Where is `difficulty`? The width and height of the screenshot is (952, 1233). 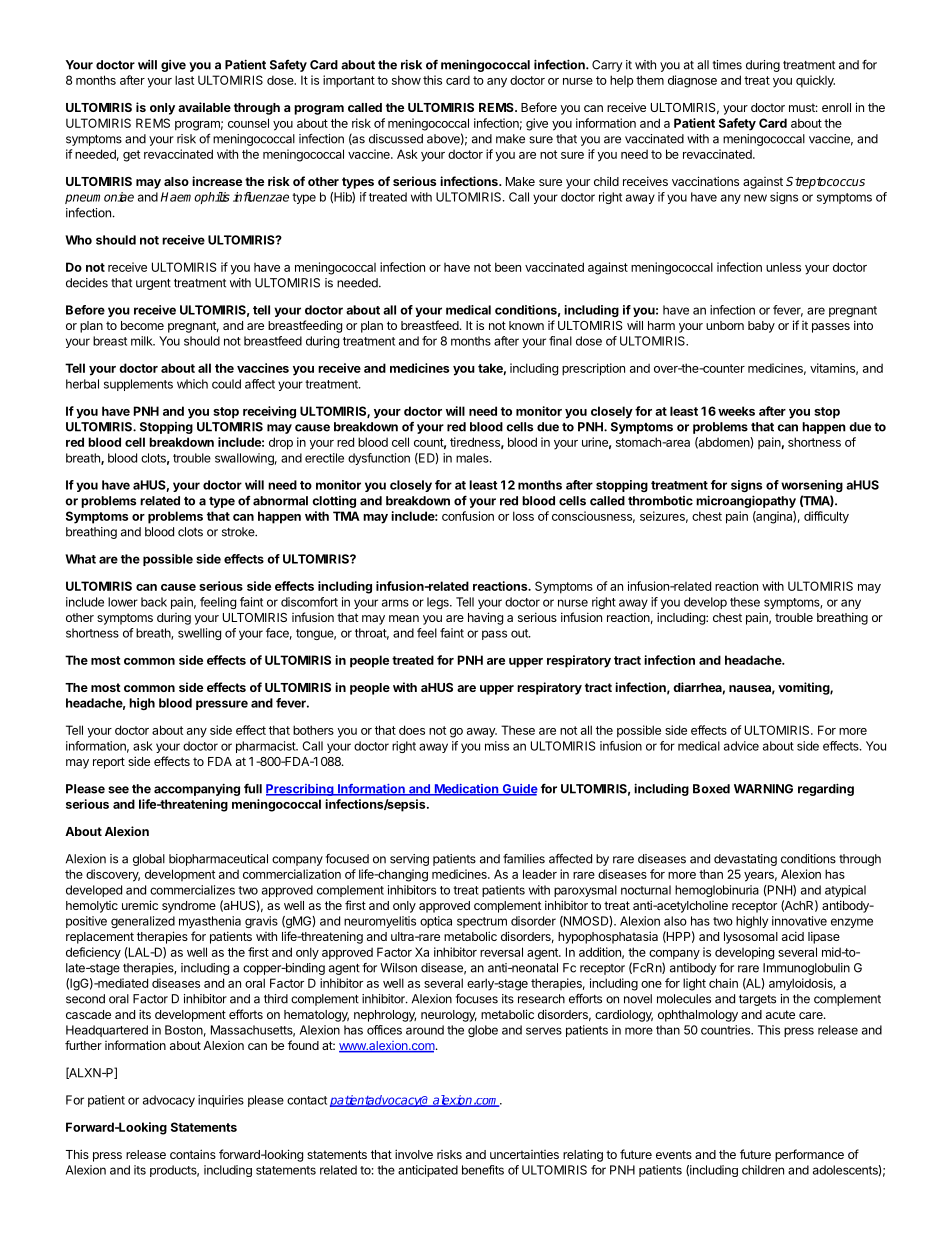 difficulty is located at coordinates (826, 517).
